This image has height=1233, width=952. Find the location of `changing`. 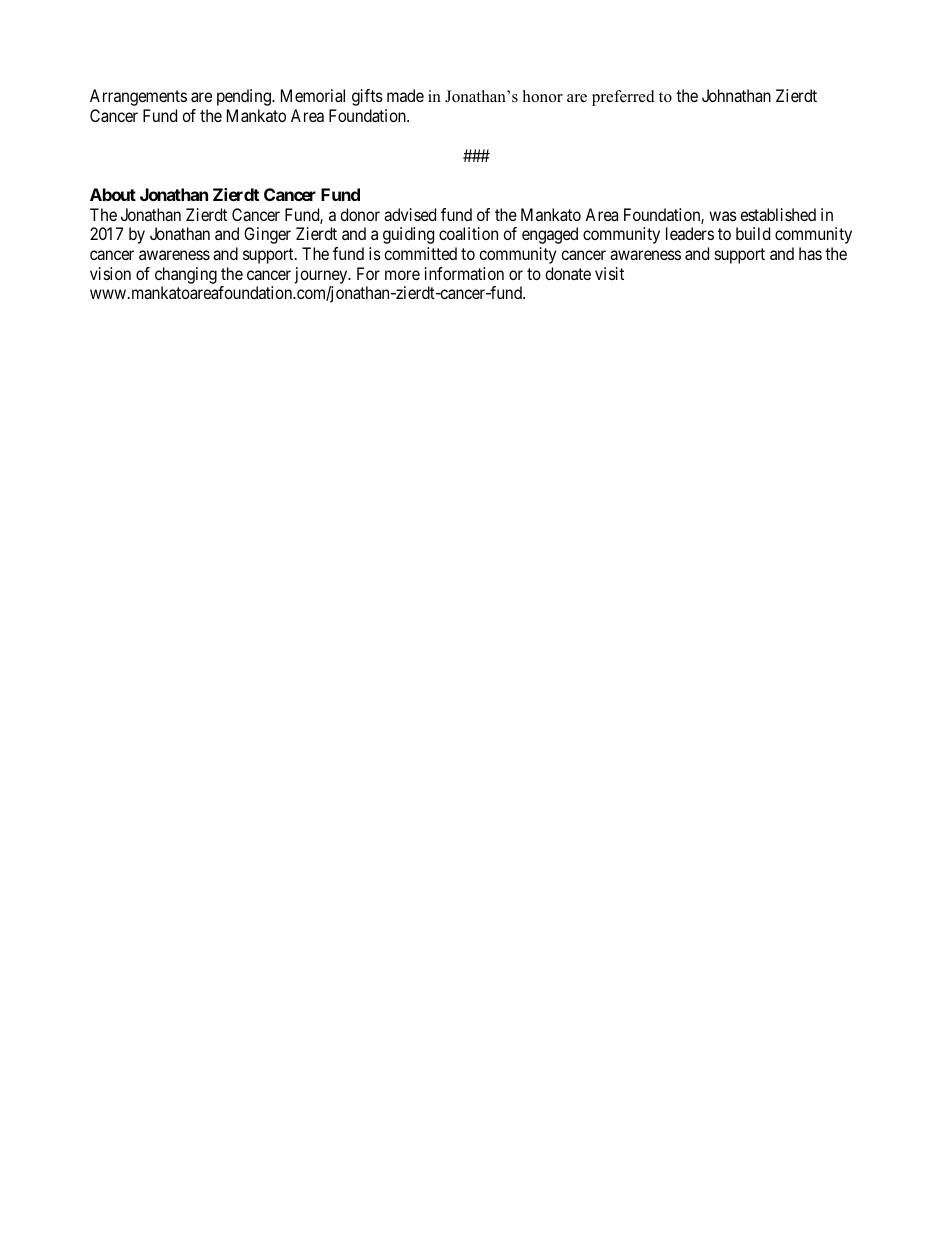

changing is located at coordinates (186, 275).
